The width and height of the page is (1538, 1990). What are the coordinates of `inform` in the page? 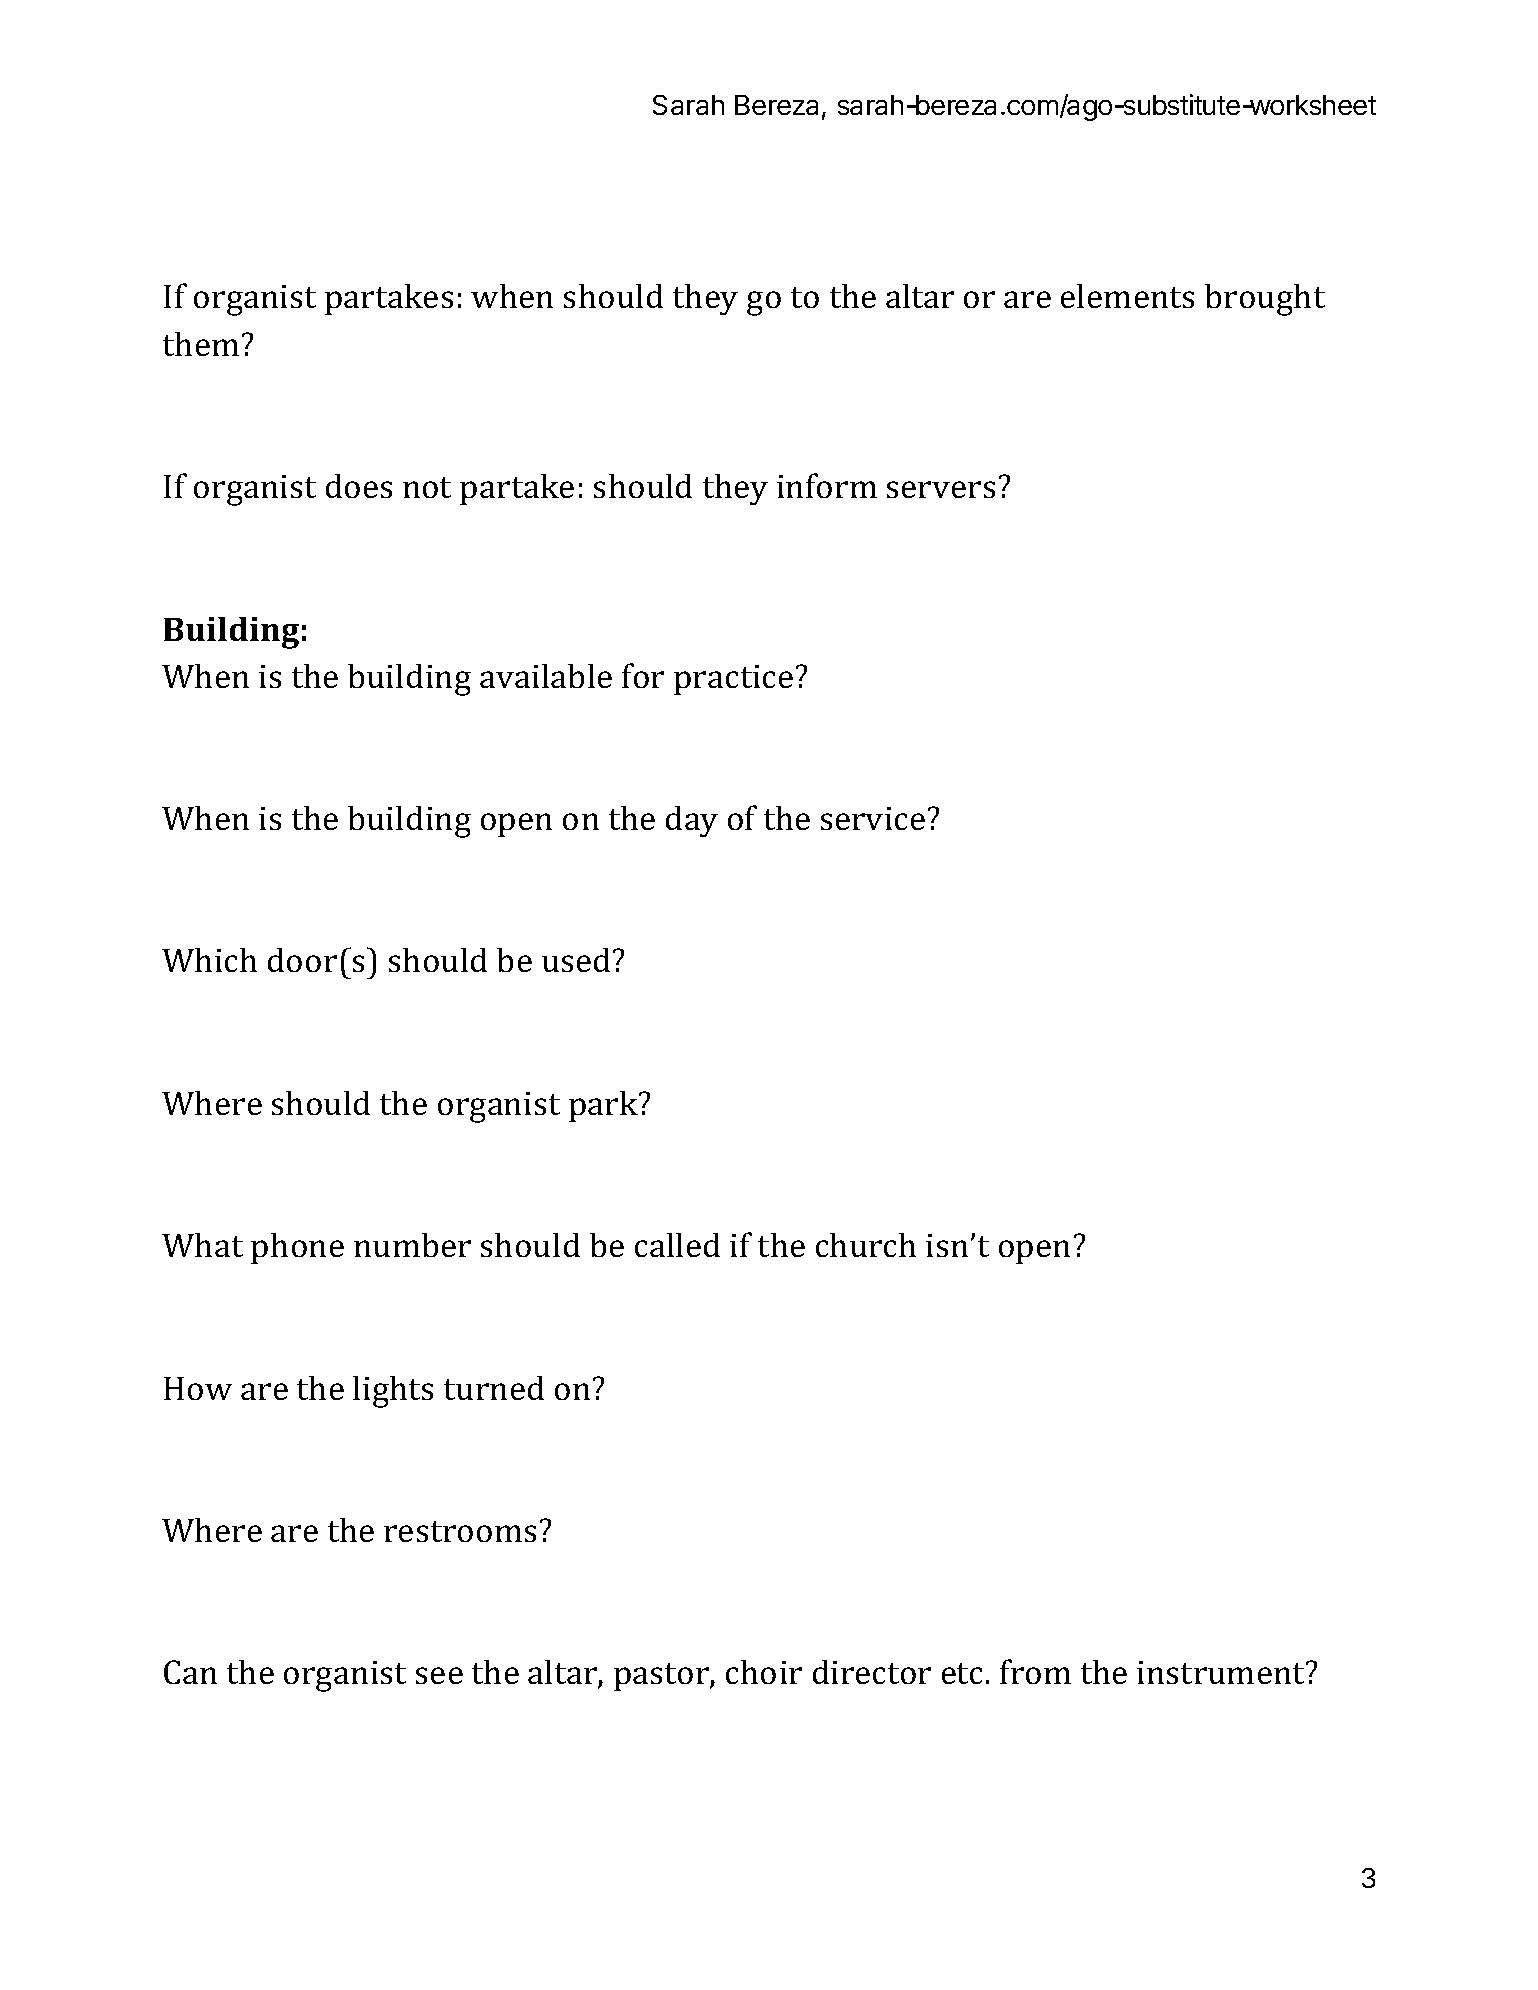 It's located at (827, 485).
